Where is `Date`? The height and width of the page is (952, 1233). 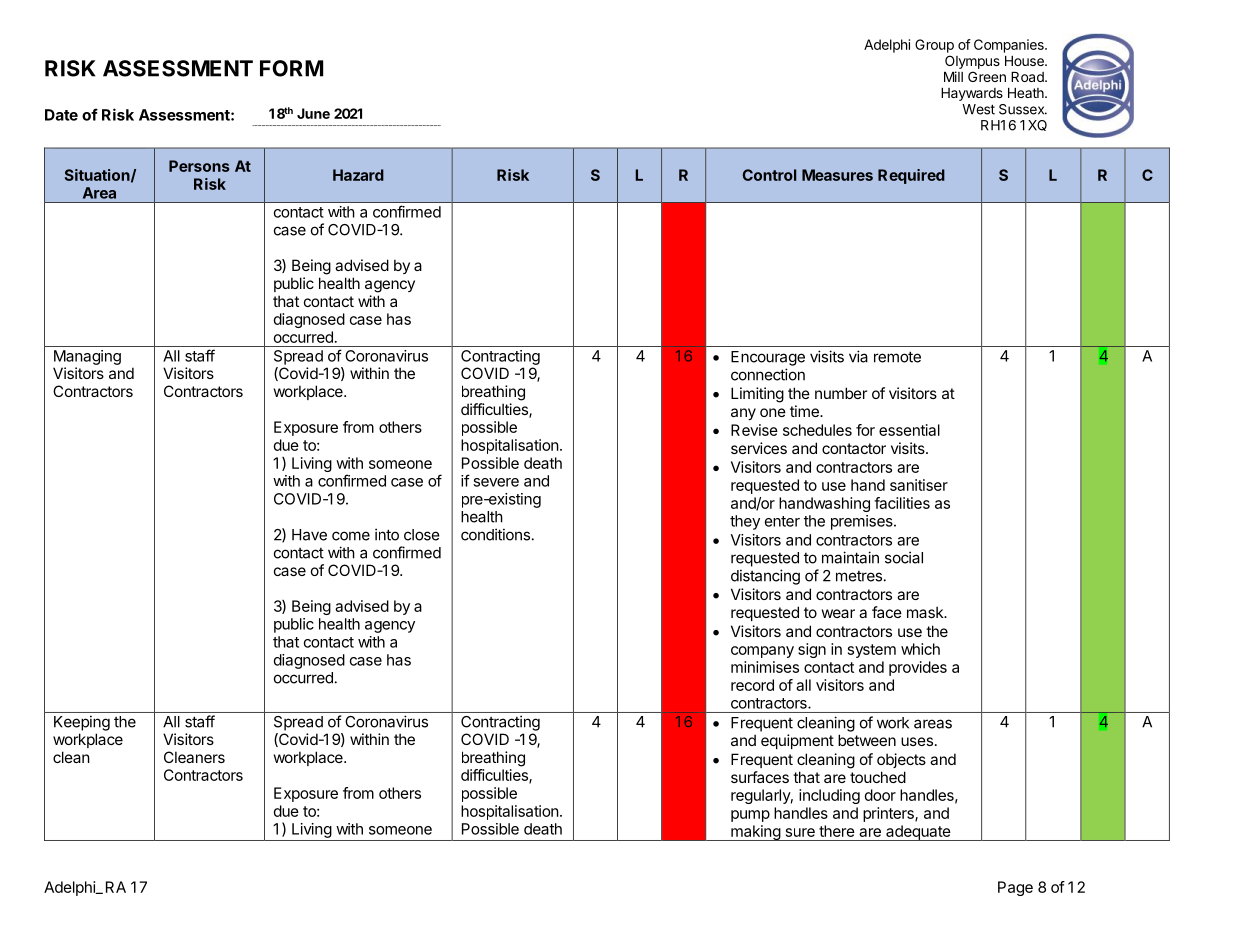 Date is located at coordinates (61, 115).
